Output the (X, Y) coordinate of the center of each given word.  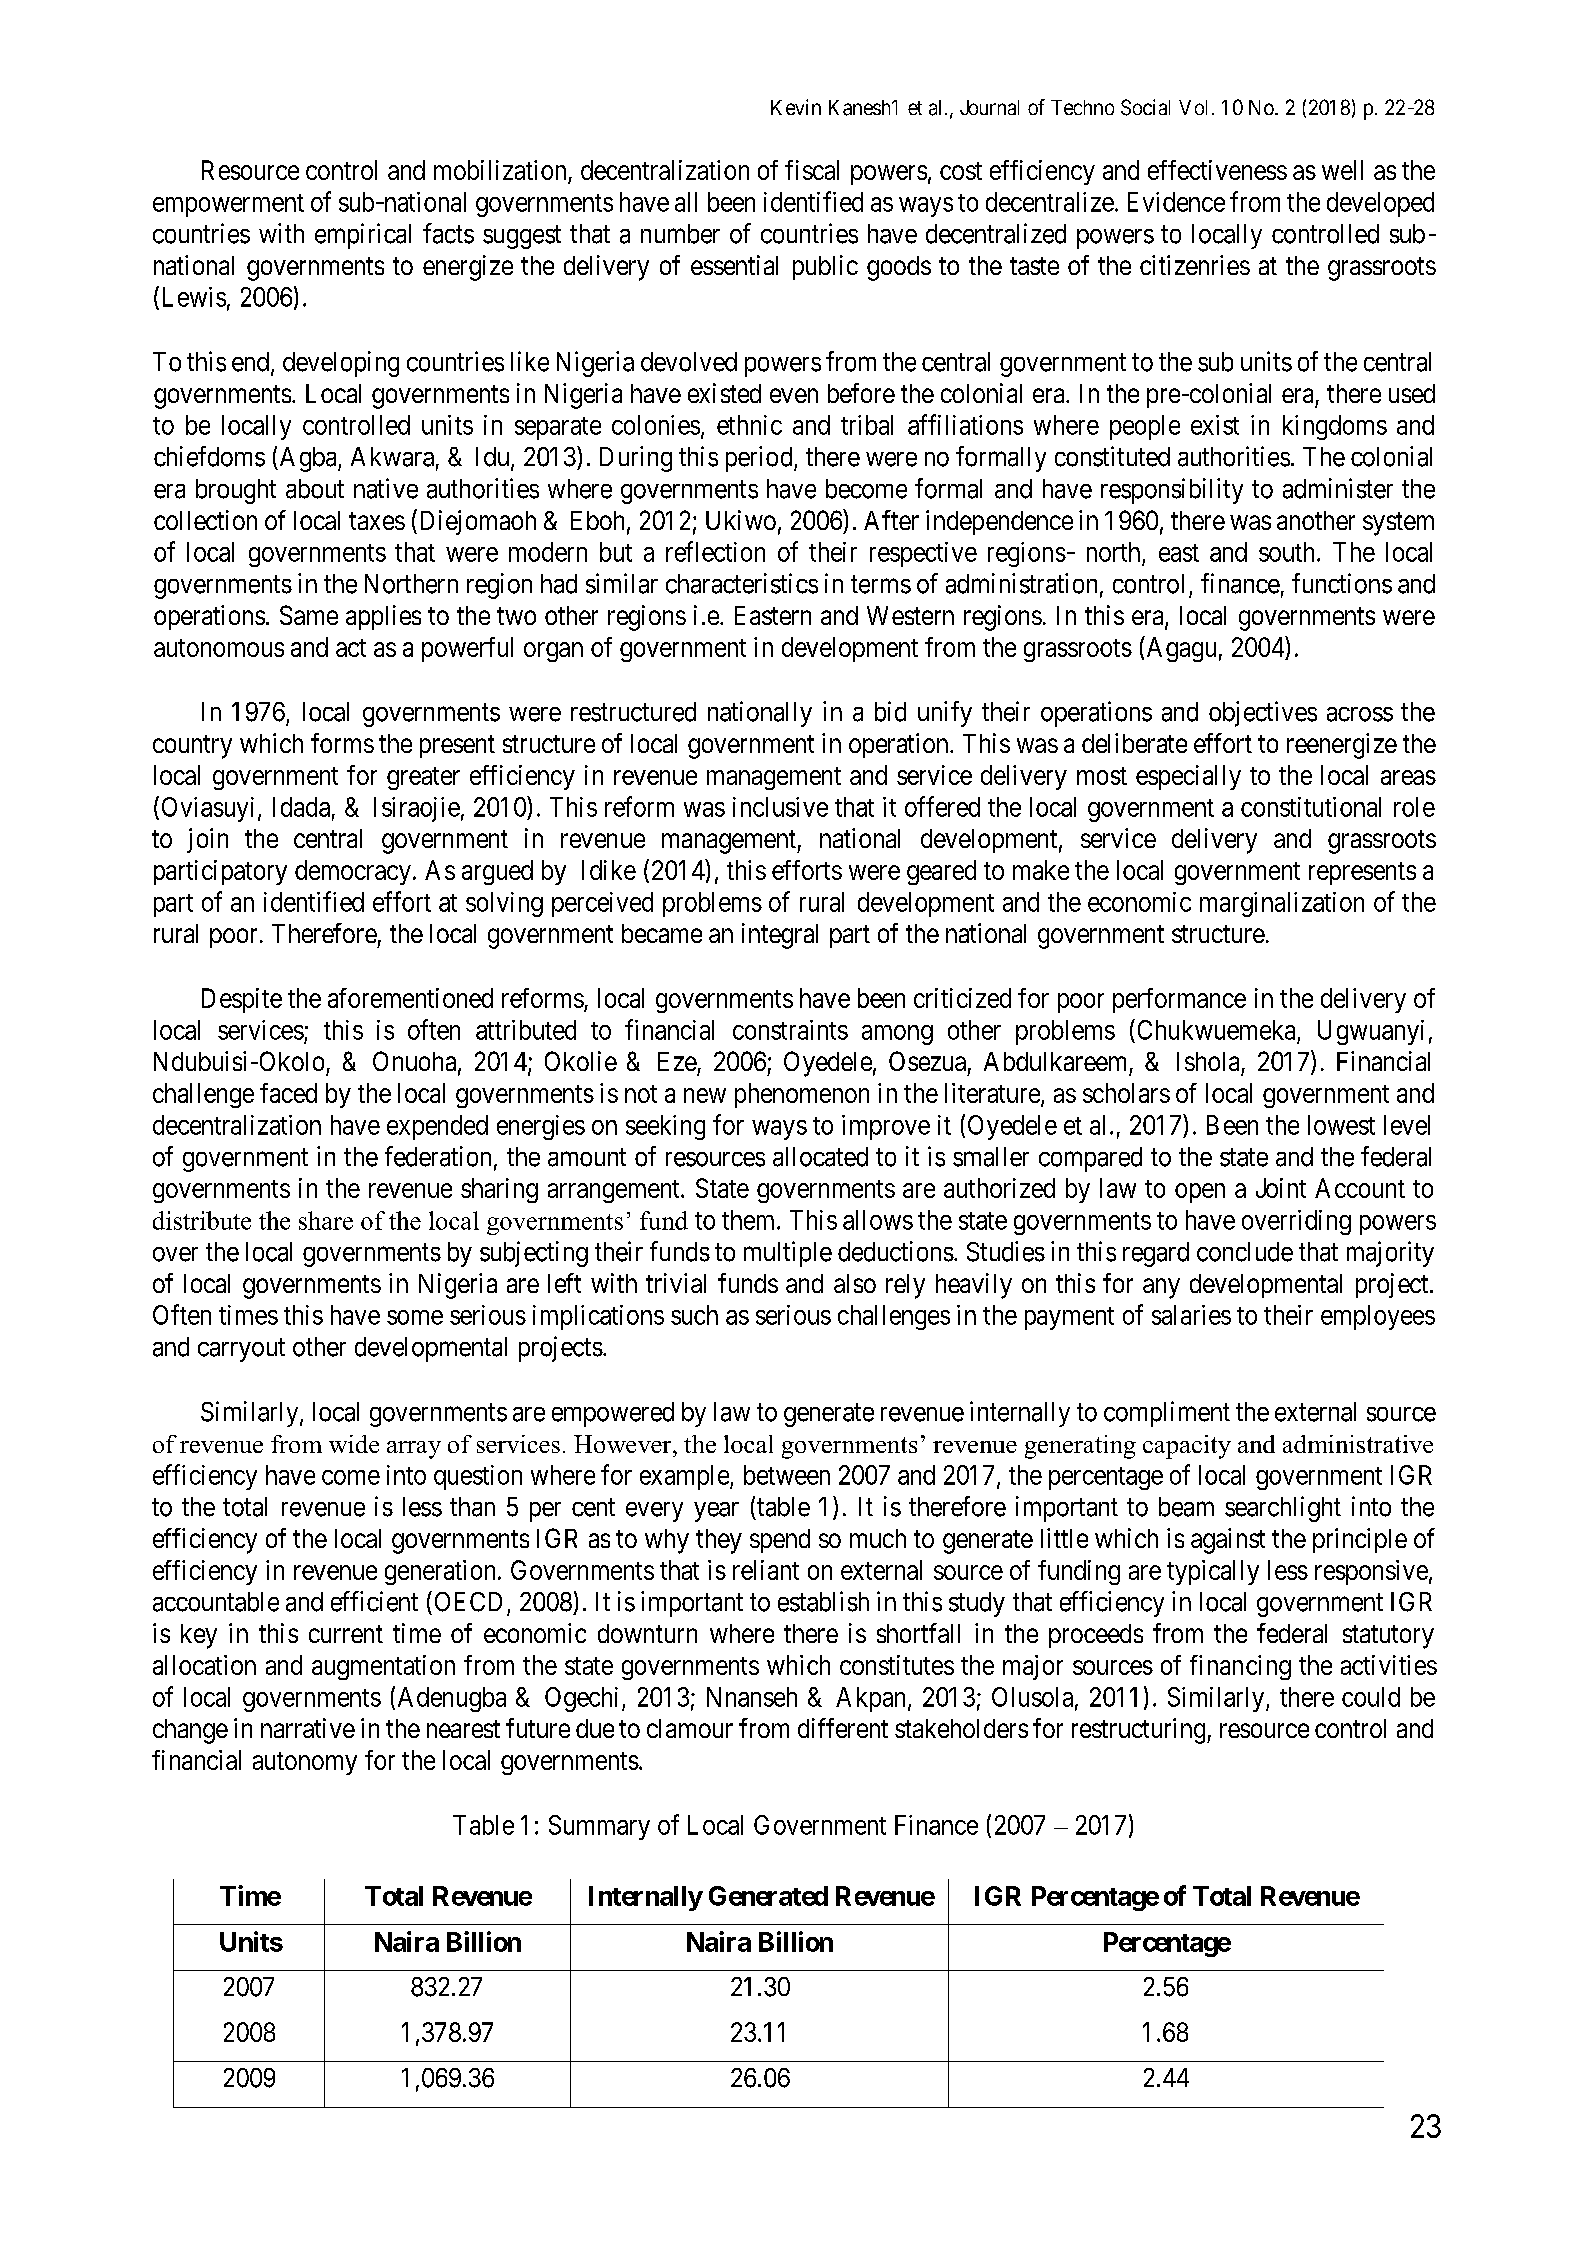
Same (309, 615)
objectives (1263, 714)
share (326, 1220)
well (1342, 170)
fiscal (812, 170)
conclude (1245, 1252)
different (843, 1728)
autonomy (305, 1763)
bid (890, 711)
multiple (788, 1254)
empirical (363, 236)
